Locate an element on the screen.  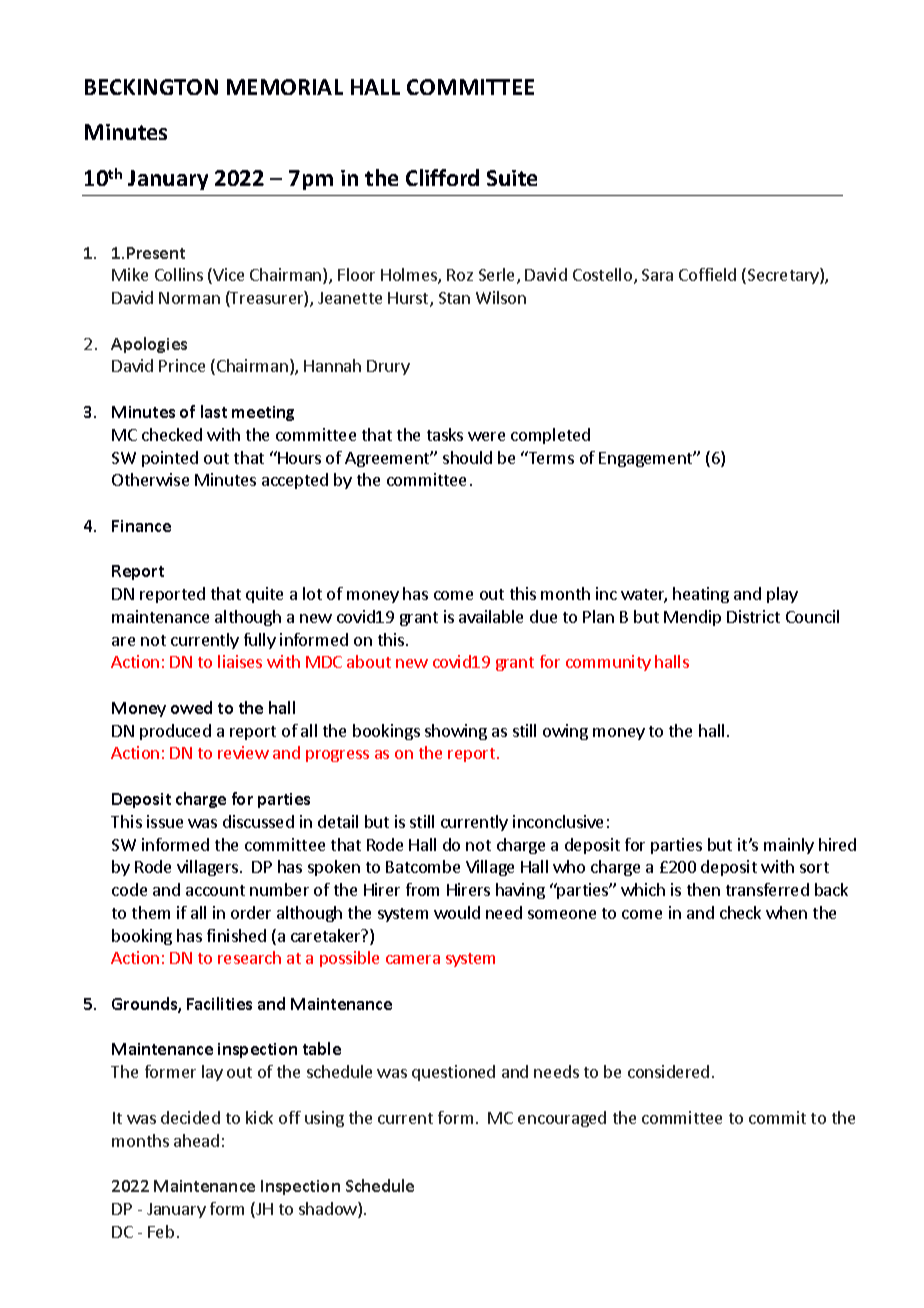
when is located at coordinates (786, 912).
